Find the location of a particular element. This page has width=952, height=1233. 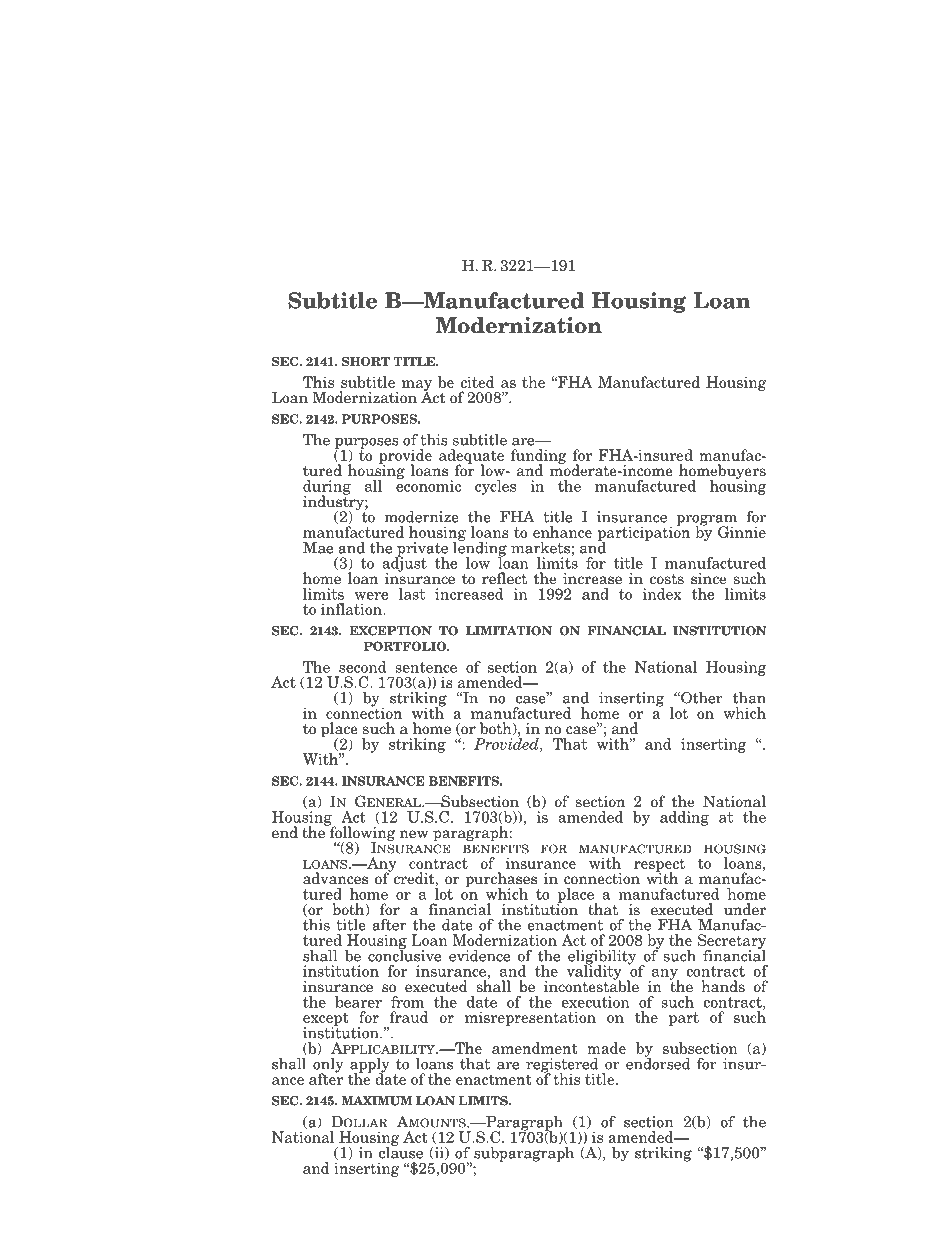

cited is located at coordinates (478, 382).
